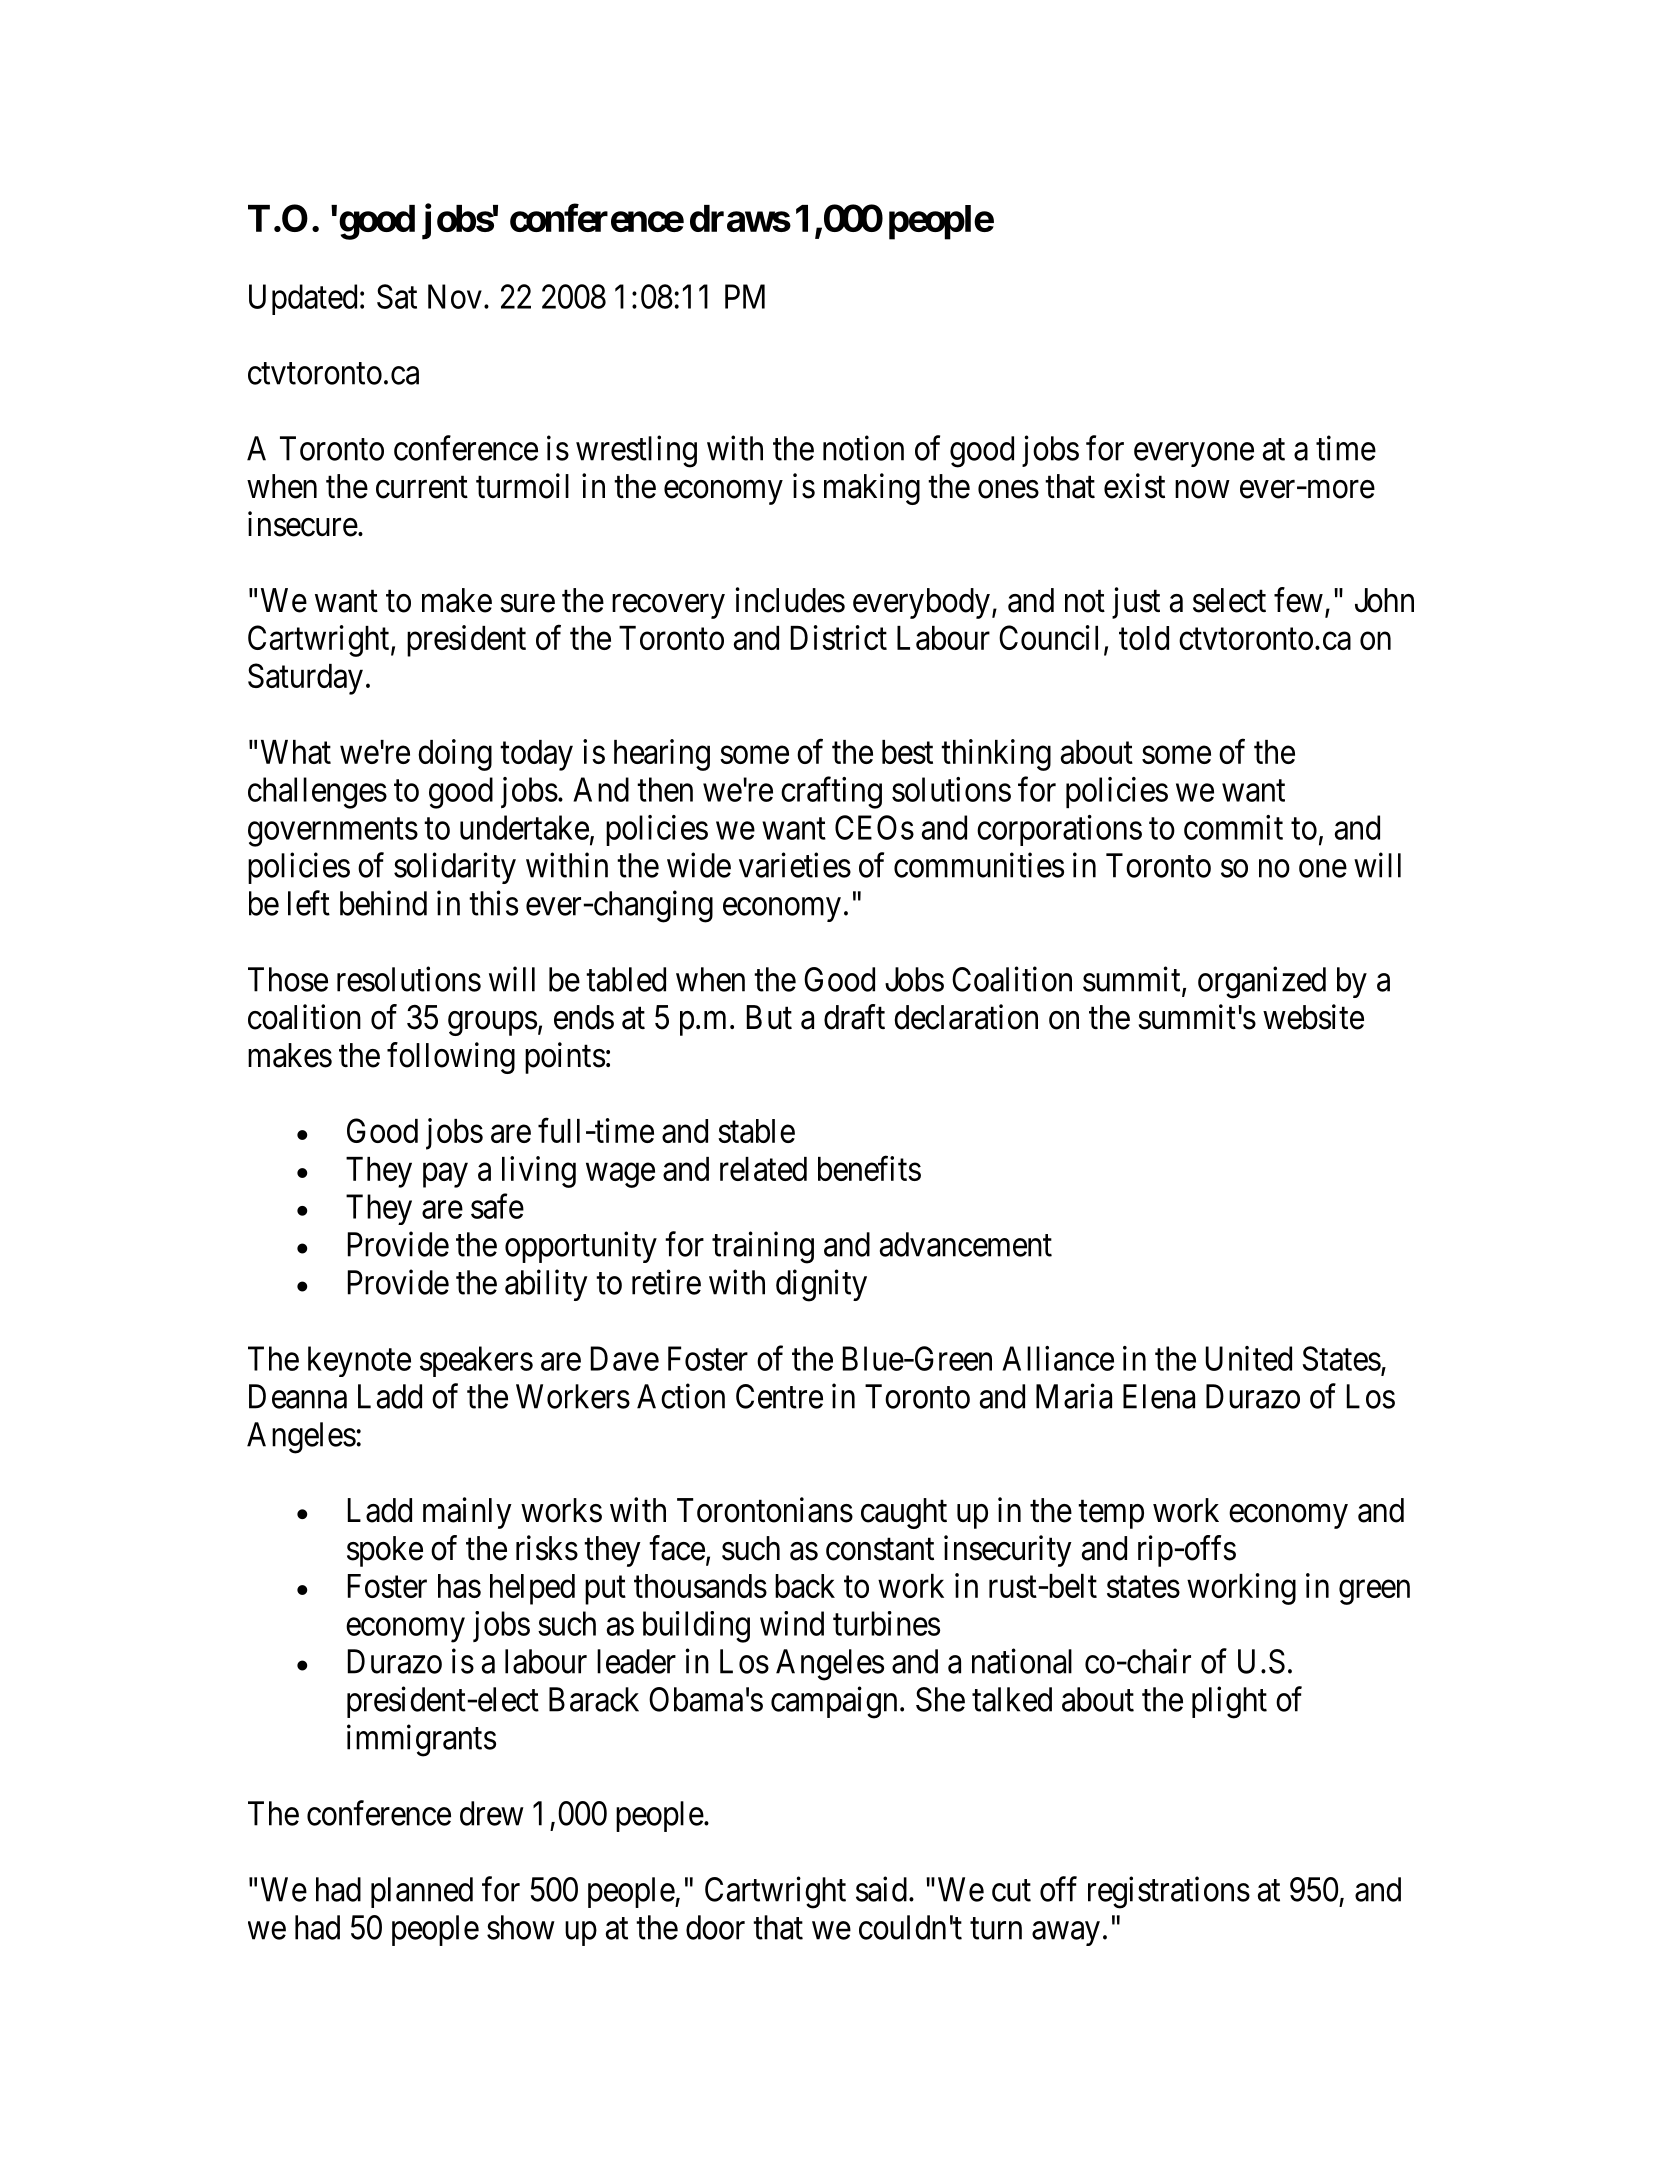 The height and width of the screenshot is (2170, 1677). I want to click on following, so click(451, 1058).
